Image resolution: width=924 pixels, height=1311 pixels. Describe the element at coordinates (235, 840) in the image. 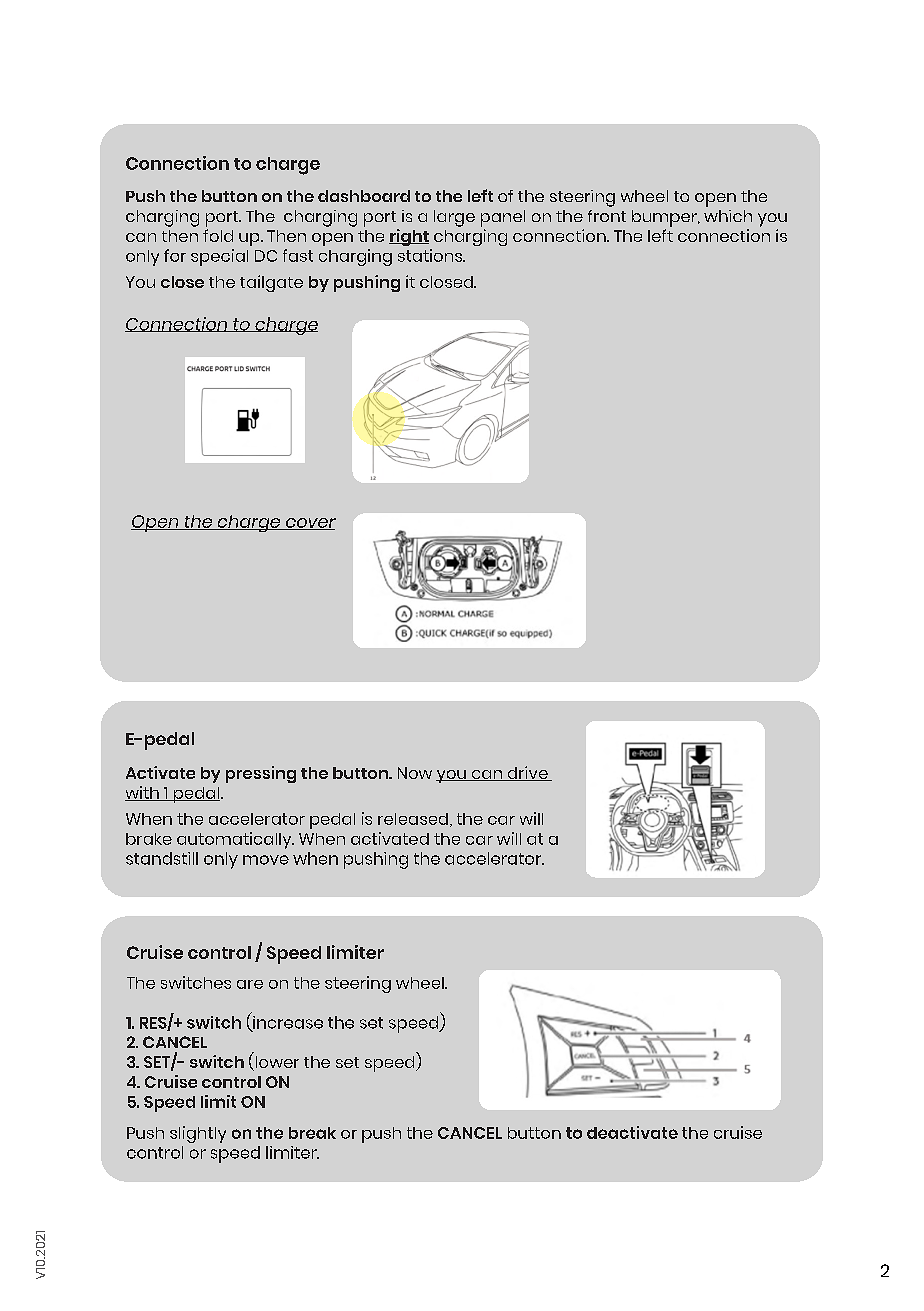

I see `automatically` at that location.
